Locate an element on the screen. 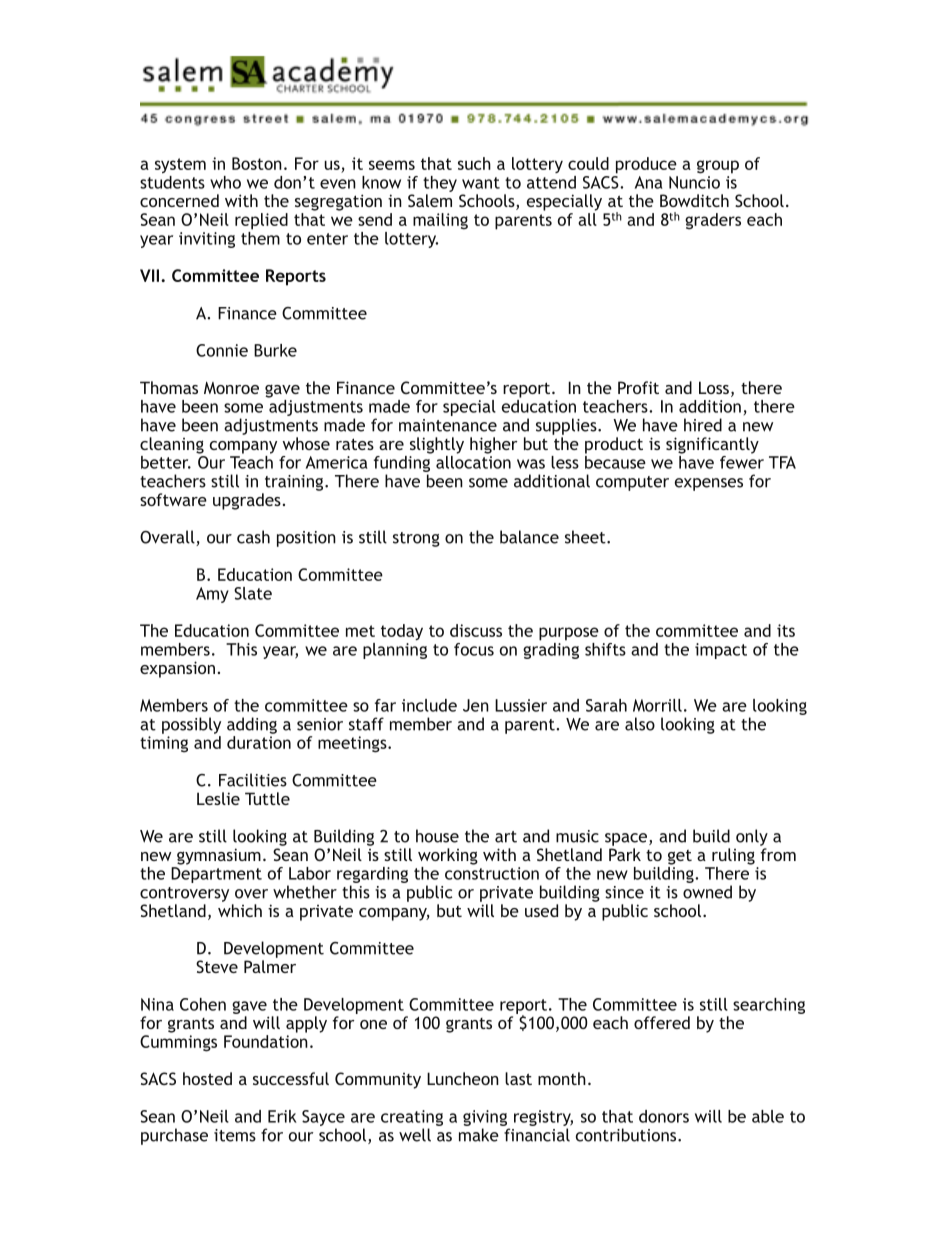  impact is located at coordinates (721, 651).
